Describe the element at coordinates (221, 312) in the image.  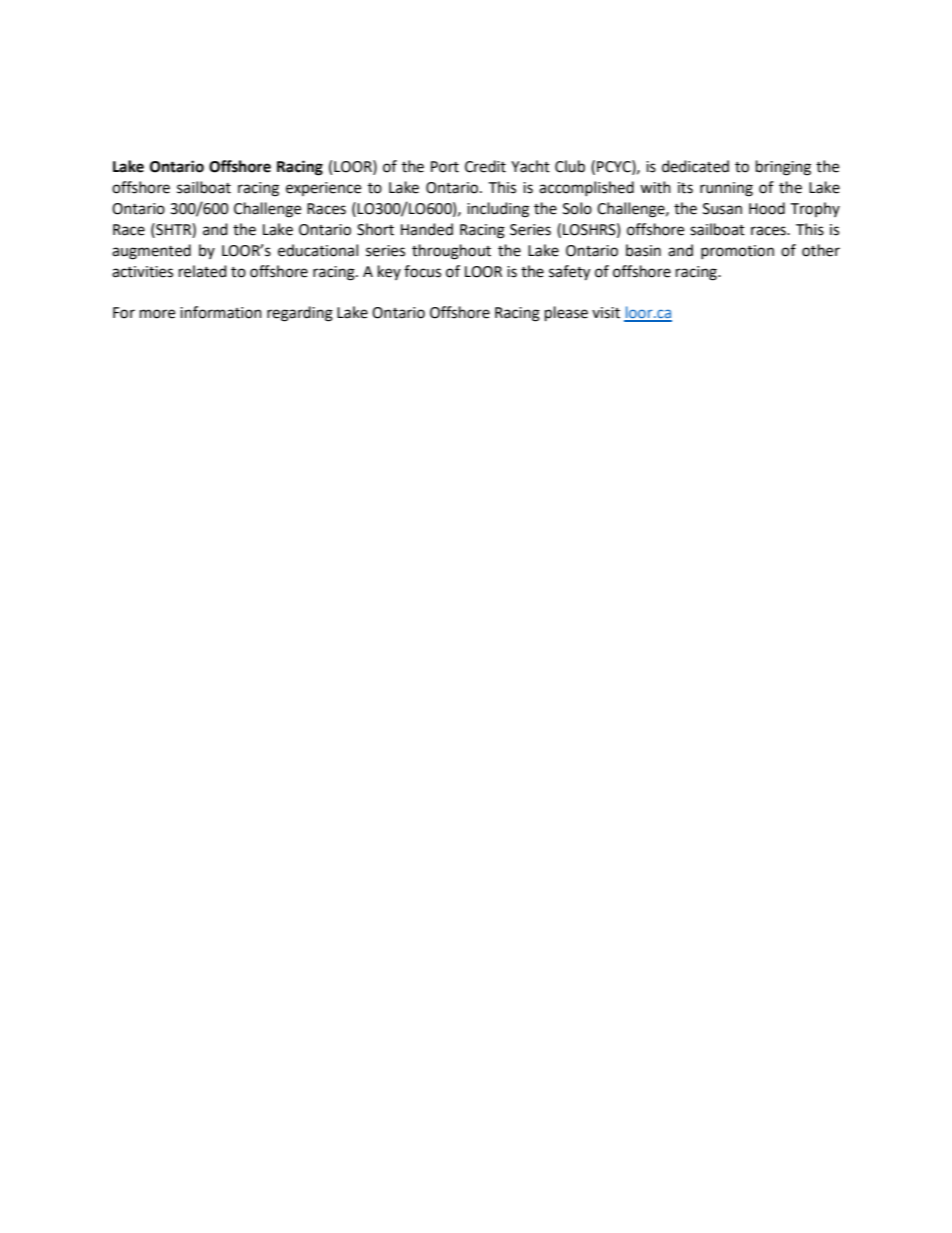
I see `information` at that location.
